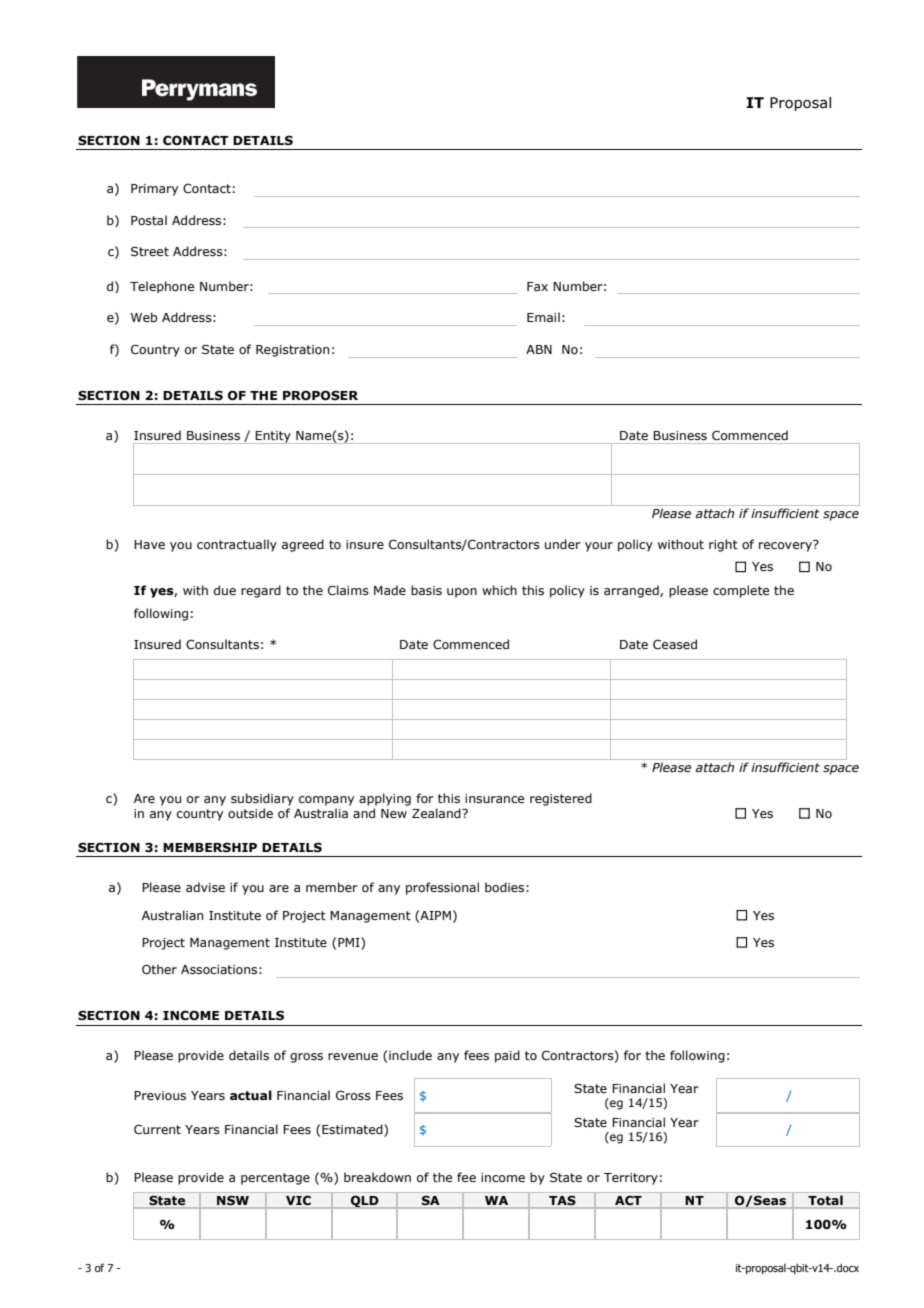 The height and width of the screenshot is (1308, 924). Describe the element at coordinates (494, 798) in the screenshot. I see `insurance` at that location.
